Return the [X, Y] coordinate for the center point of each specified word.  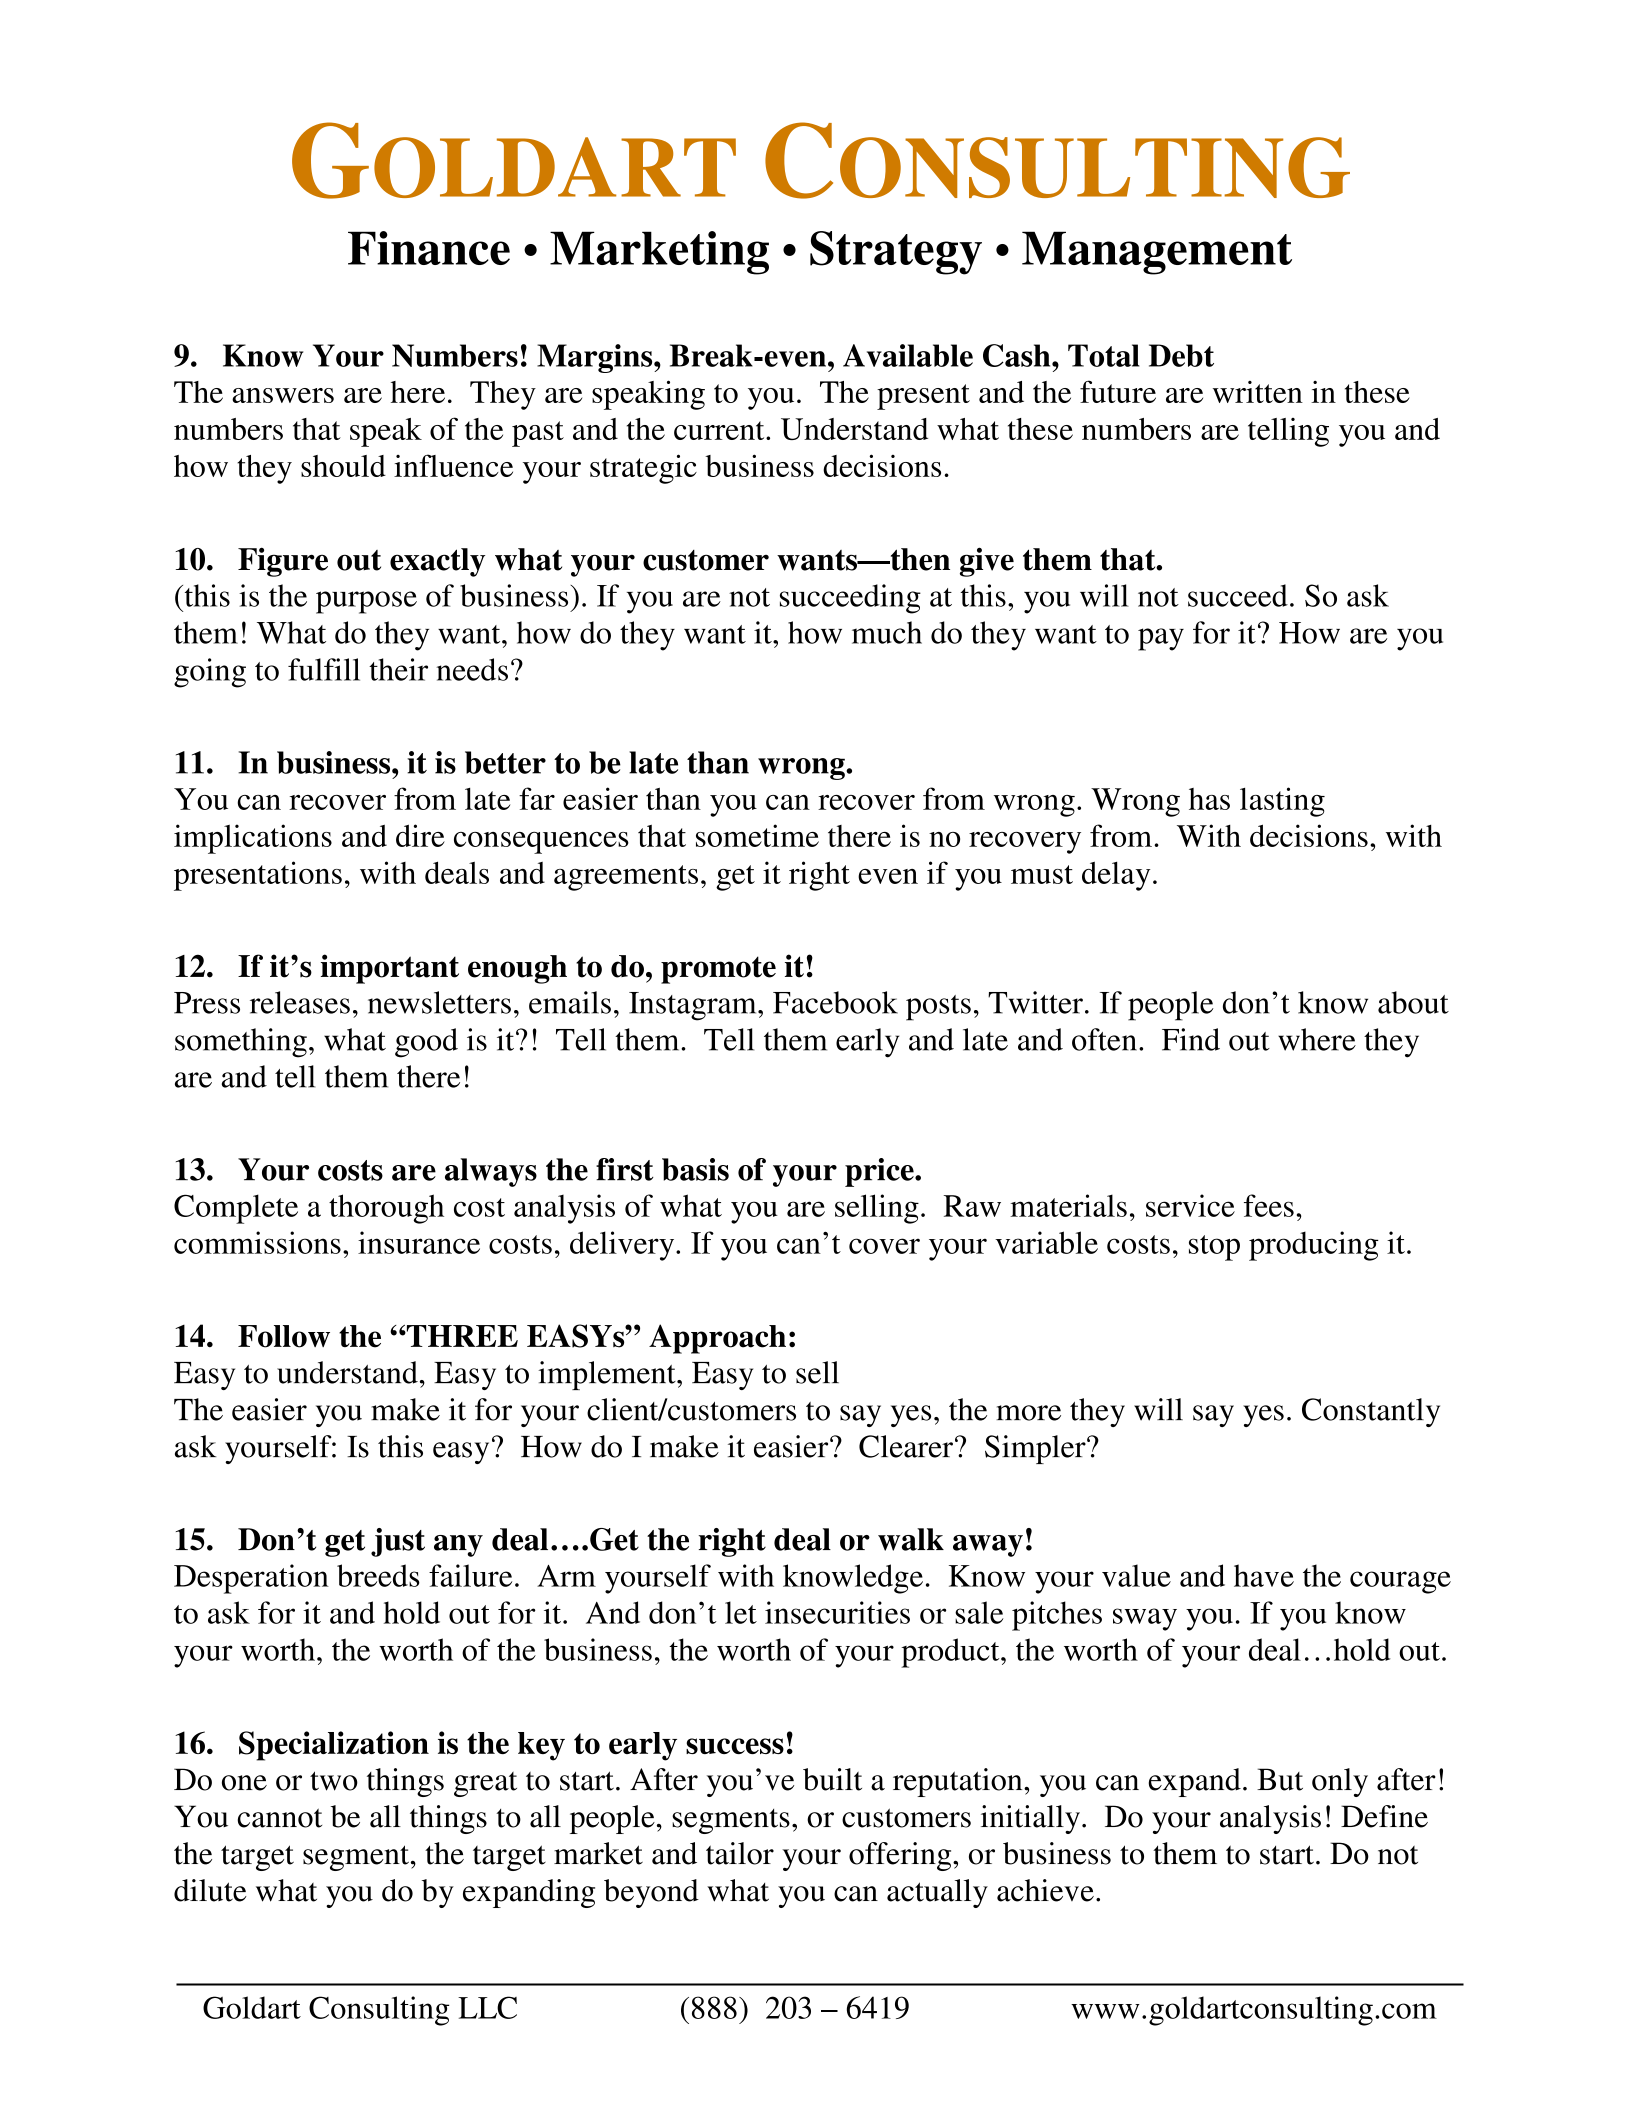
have [1264, 1575]
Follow [284, 1336]
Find [1191, 1039]
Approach [717, 1339]
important [390, 969]
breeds [378, 1575]
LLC [487, 2007]
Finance [429, 248]
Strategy [896, 253]
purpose [366, 602]
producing [1314, 1246]
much [887, 632]
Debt [1181, 355]
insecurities [837, 1612]
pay [1161, 639]
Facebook [835, 1002]
